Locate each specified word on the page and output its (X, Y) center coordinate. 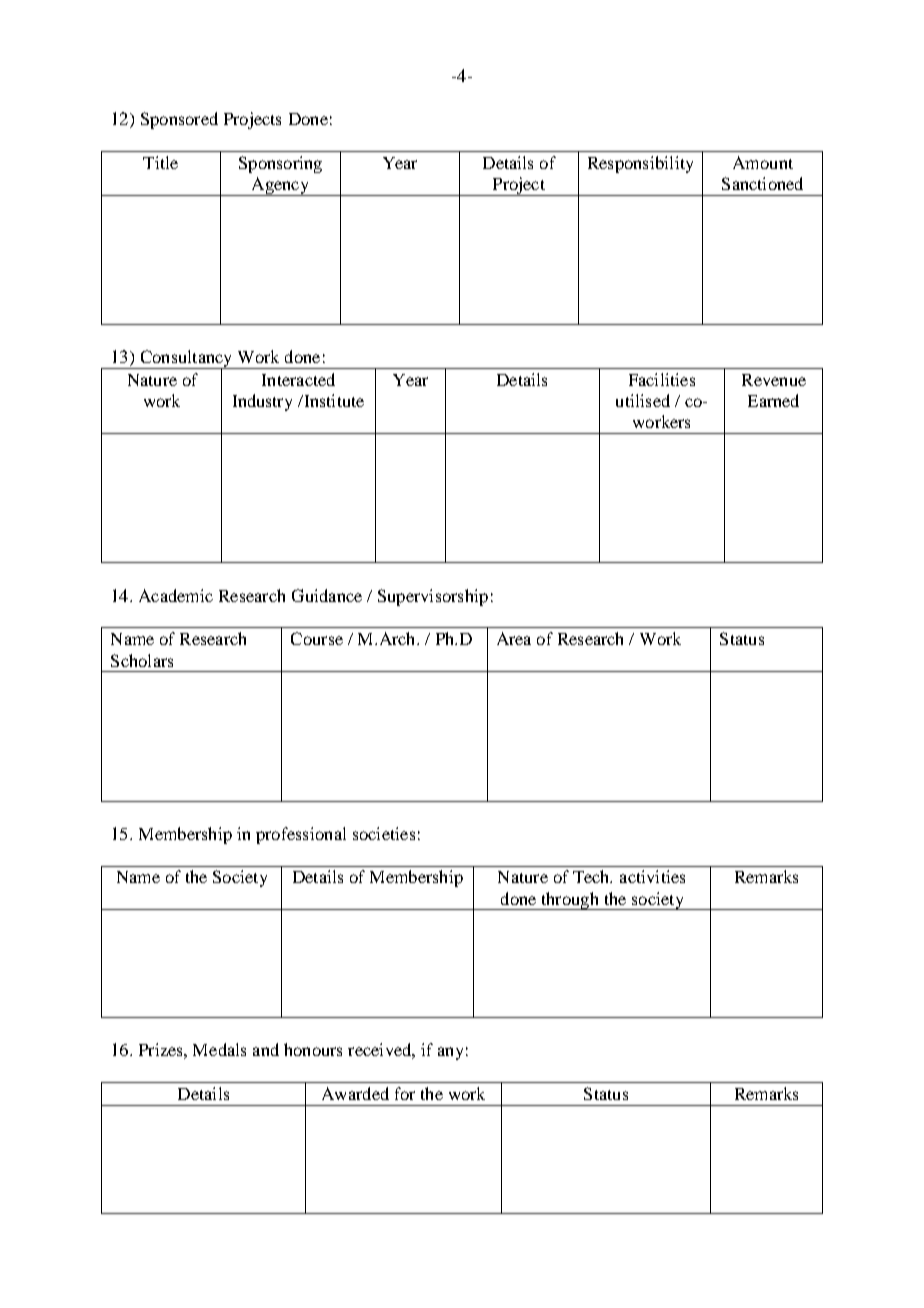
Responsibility (640, 164)
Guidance (327, 595)
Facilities (662, 379)
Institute (333, 400)
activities (652, 876)
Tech (592, 876)
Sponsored (179, 120)
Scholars (142, 660)
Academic (176, 595)
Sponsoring (280, 164)
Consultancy (186, 360)
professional (301, 835)
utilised (643, 400)
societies (384, 833)
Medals (219, 1049)
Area (514, 638)
